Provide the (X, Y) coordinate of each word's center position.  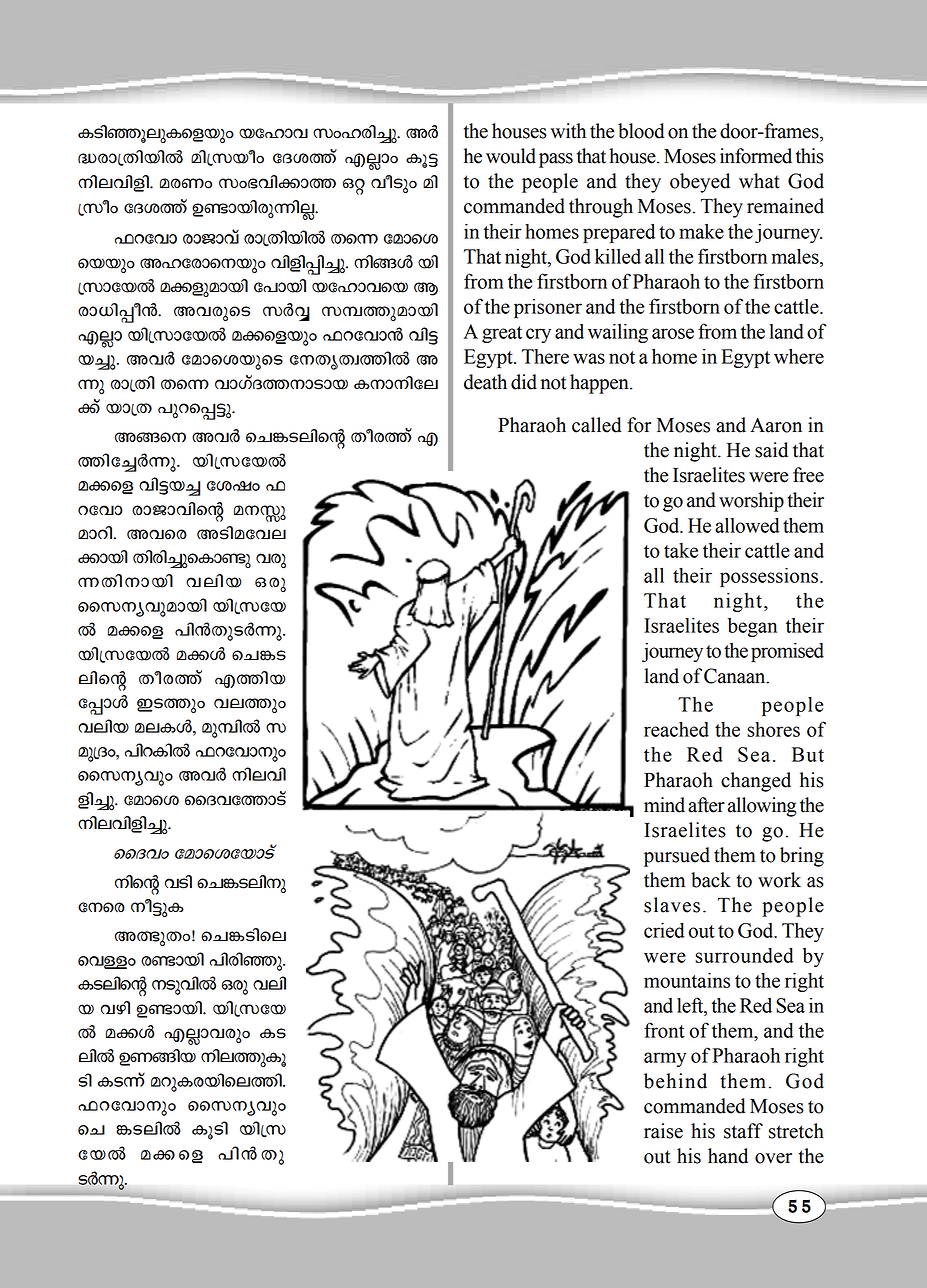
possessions (769, 577)
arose (673, 333)
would (511, 156)
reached (676, 729)
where (799, 356)
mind (664, 805)
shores (773, 729)
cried (664, 930)
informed (756, 156)
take (681, 550)
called (597, 425)
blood (641, 131)
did (524, 382)
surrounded (744, 955)
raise (663, 1131)
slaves (672, 905)
